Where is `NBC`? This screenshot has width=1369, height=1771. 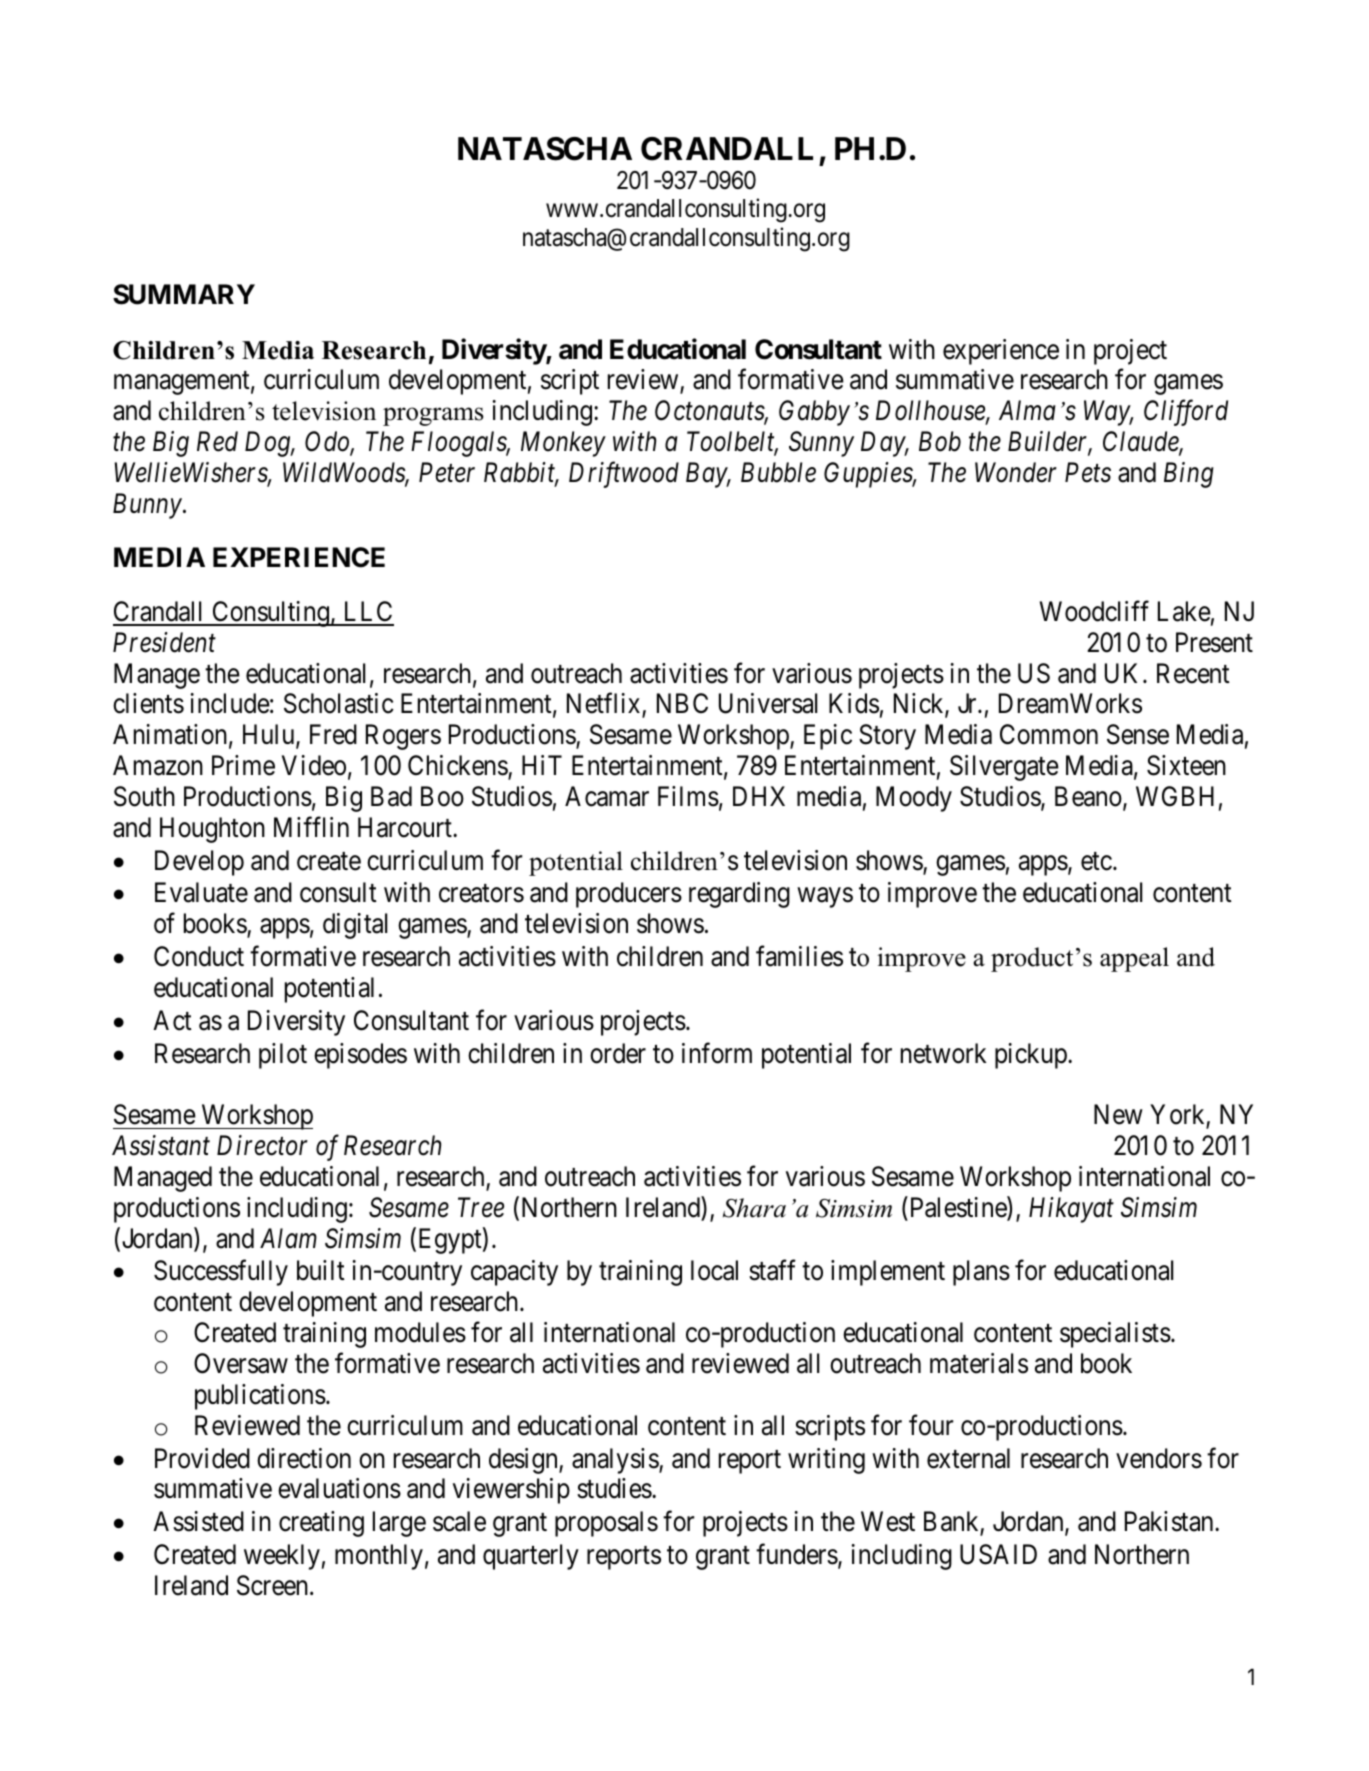
NBC is located at coordinates (682, 703).
